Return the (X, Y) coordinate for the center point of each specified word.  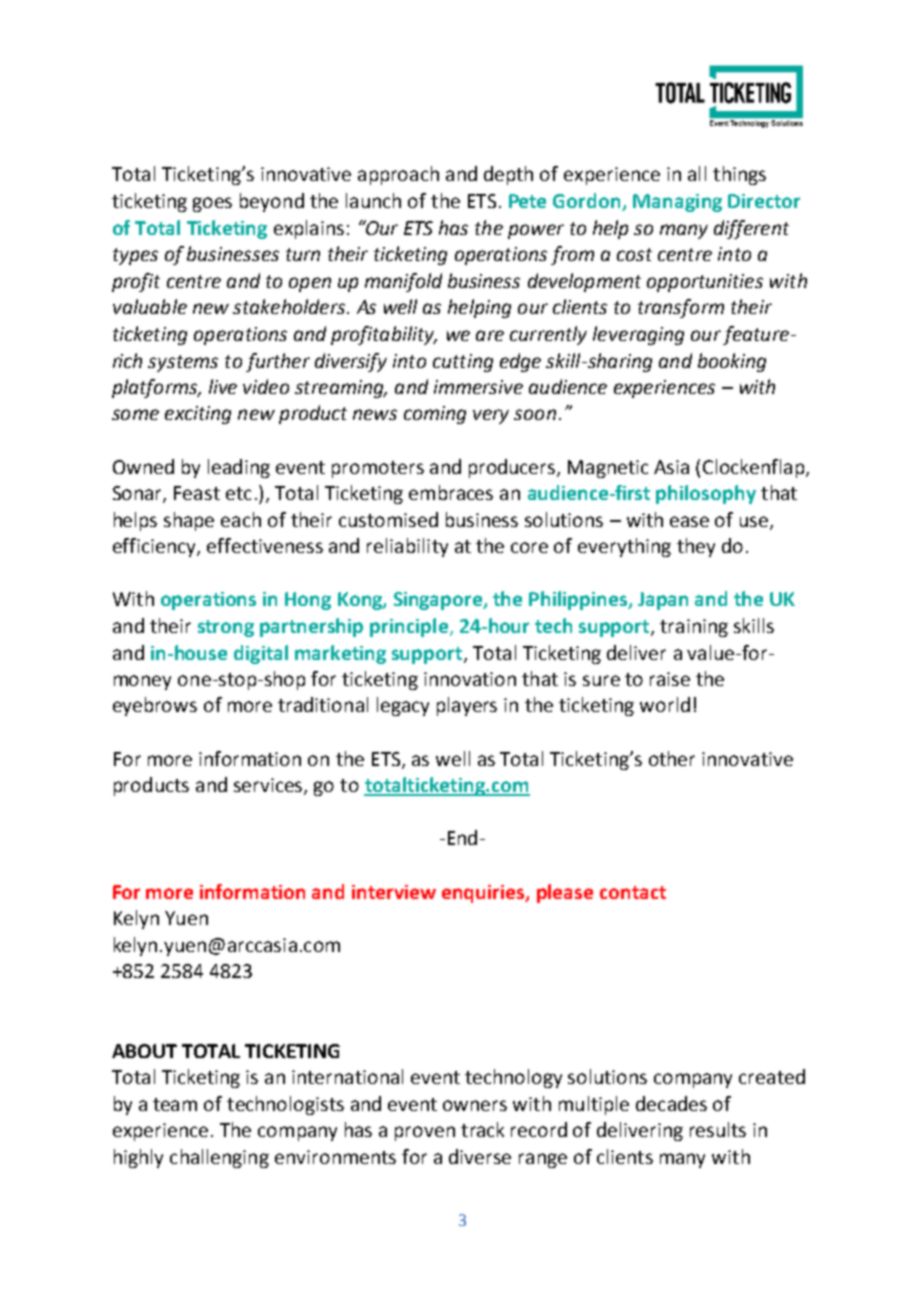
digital (261, 654)
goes (212, 204)
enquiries (484, 894)
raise (670, 679)
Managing (677, 203)
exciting (198, 415)
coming (435, 415)
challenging (219, 1158)
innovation (470, 679)
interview (394, 892)
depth (508, 175)
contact (633, 892)
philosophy (706, 494)
